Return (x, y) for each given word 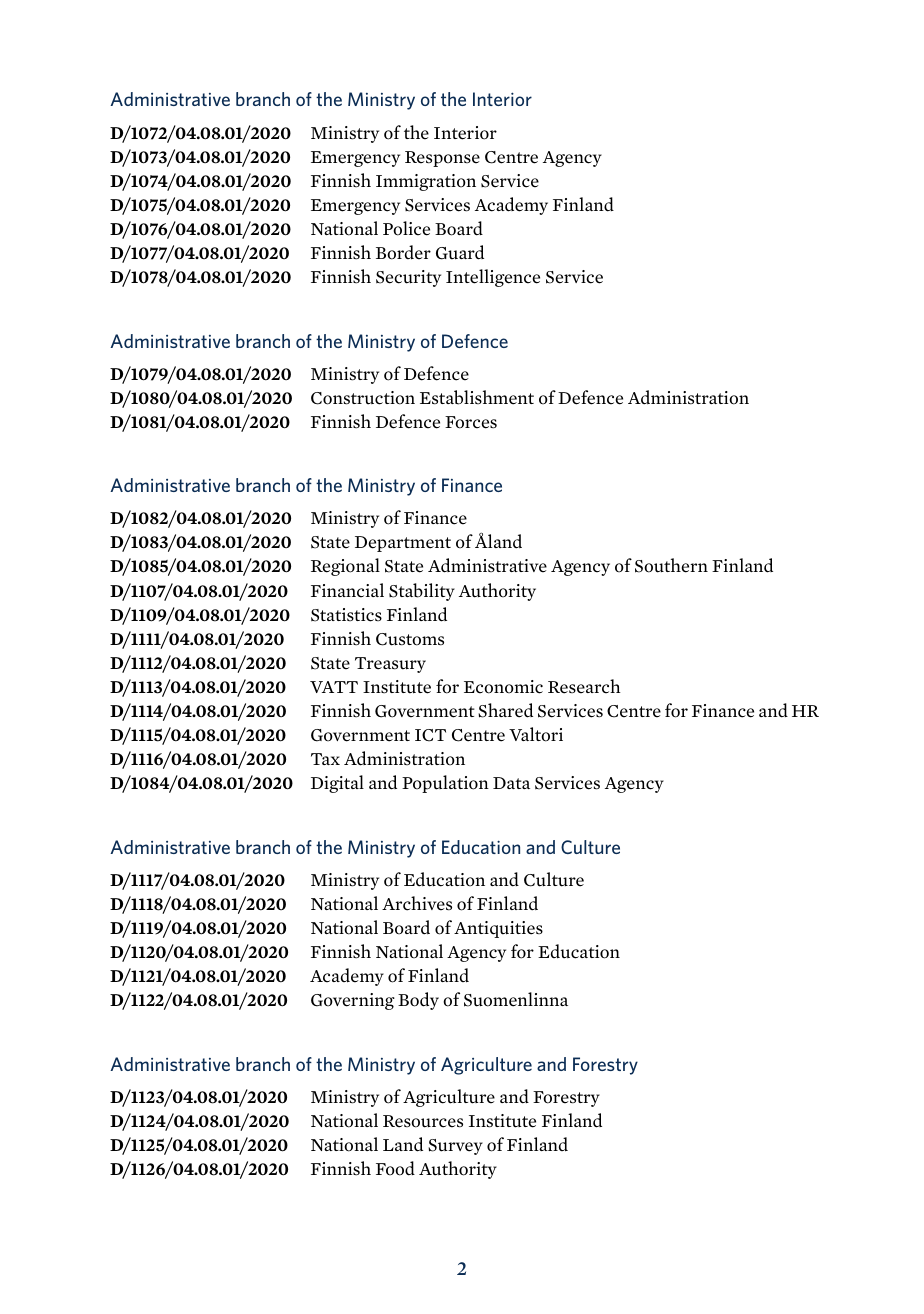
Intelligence (493, 278)
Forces (471, 422)
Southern (671, 565)
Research (584, 686)
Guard (460, 252)
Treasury (390, 665)
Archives (417, 903)
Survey (455, 1147)
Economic (503, 687)
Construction (363, 398)
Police (406, 228)
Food (395, 1168)
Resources (423, 1121)
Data (511, 783)
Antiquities (498, 929)
